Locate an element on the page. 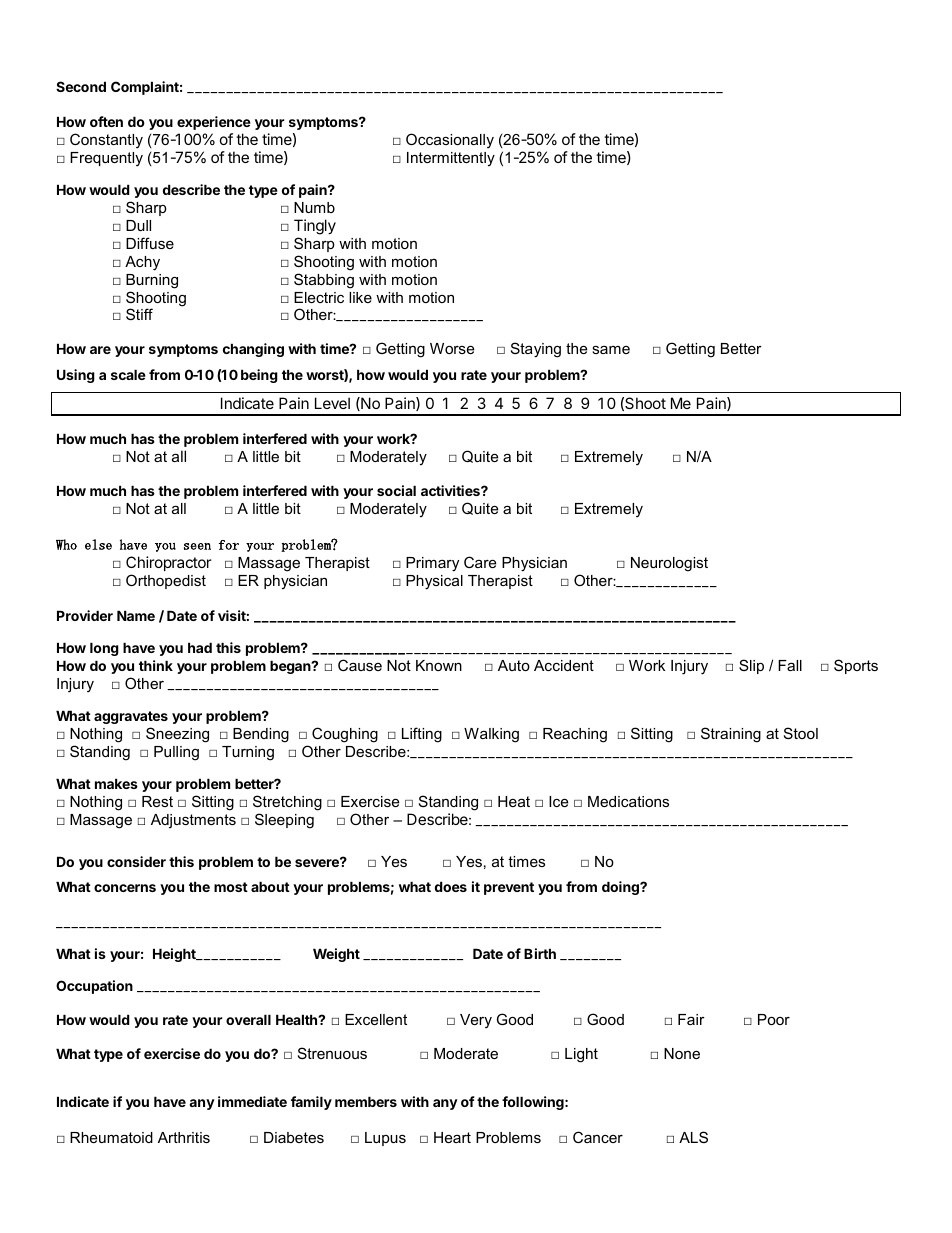 This page has width=952, height=1233. Slip is located at coordinates (751, 666).
